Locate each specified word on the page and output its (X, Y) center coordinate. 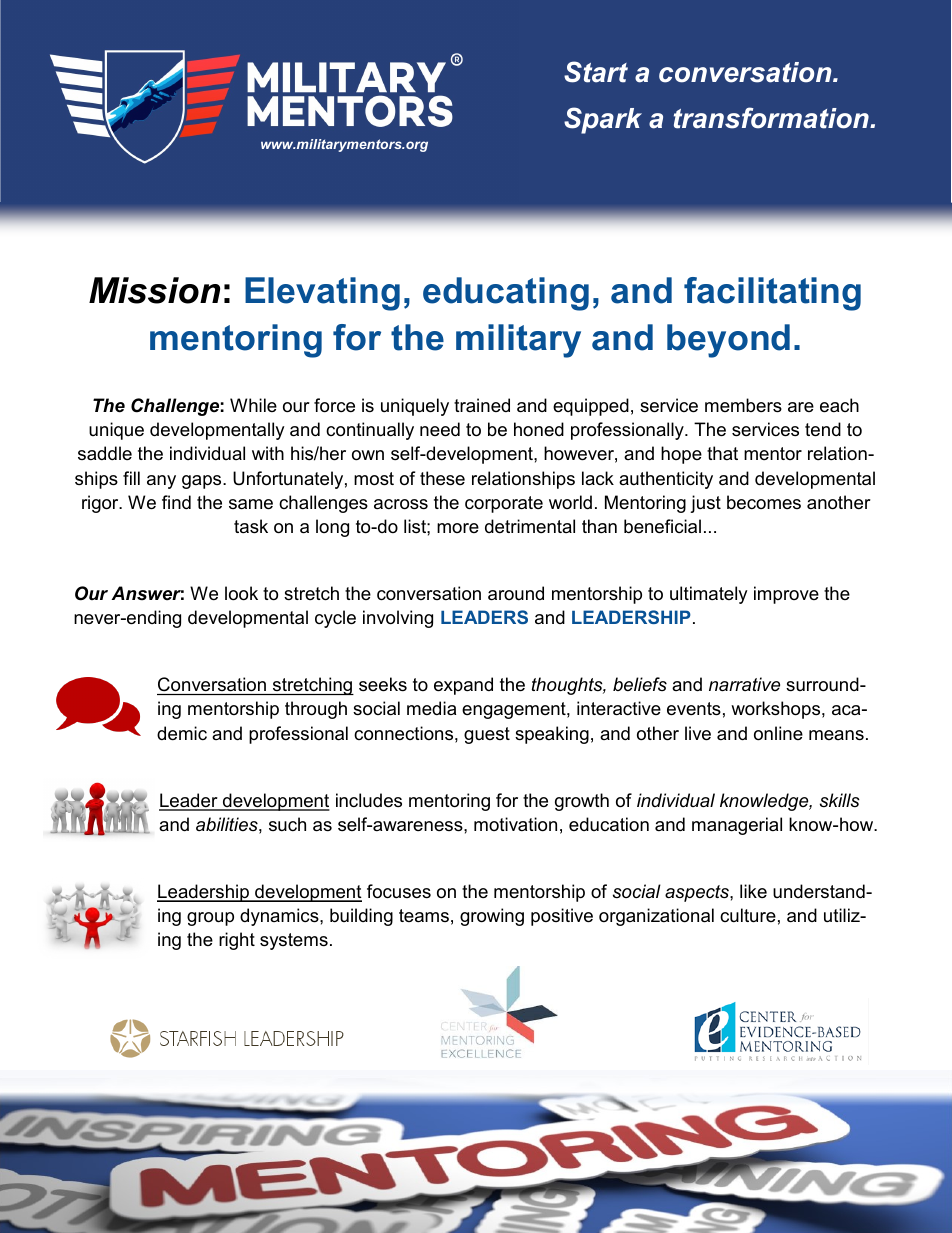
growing (492, 917)
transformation (772, 118)
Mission (154, 290)
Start (596, 72)
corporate (504, 504)
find (176, 502)
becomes (764, 502)
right (237, 941)
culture (748, 915)
